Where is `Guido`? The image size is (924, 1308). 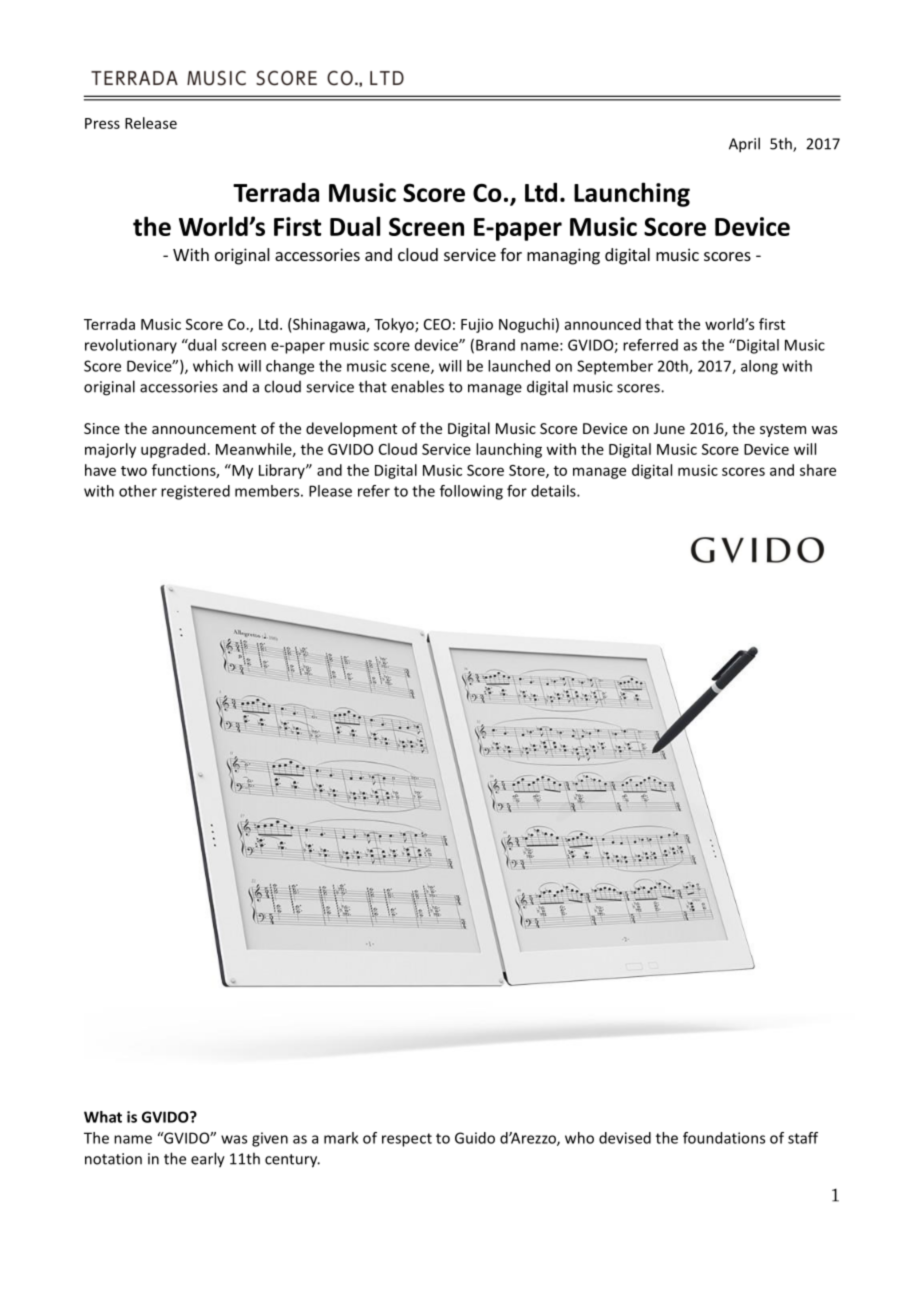 Guido is located at coordinates (475, 1138).
